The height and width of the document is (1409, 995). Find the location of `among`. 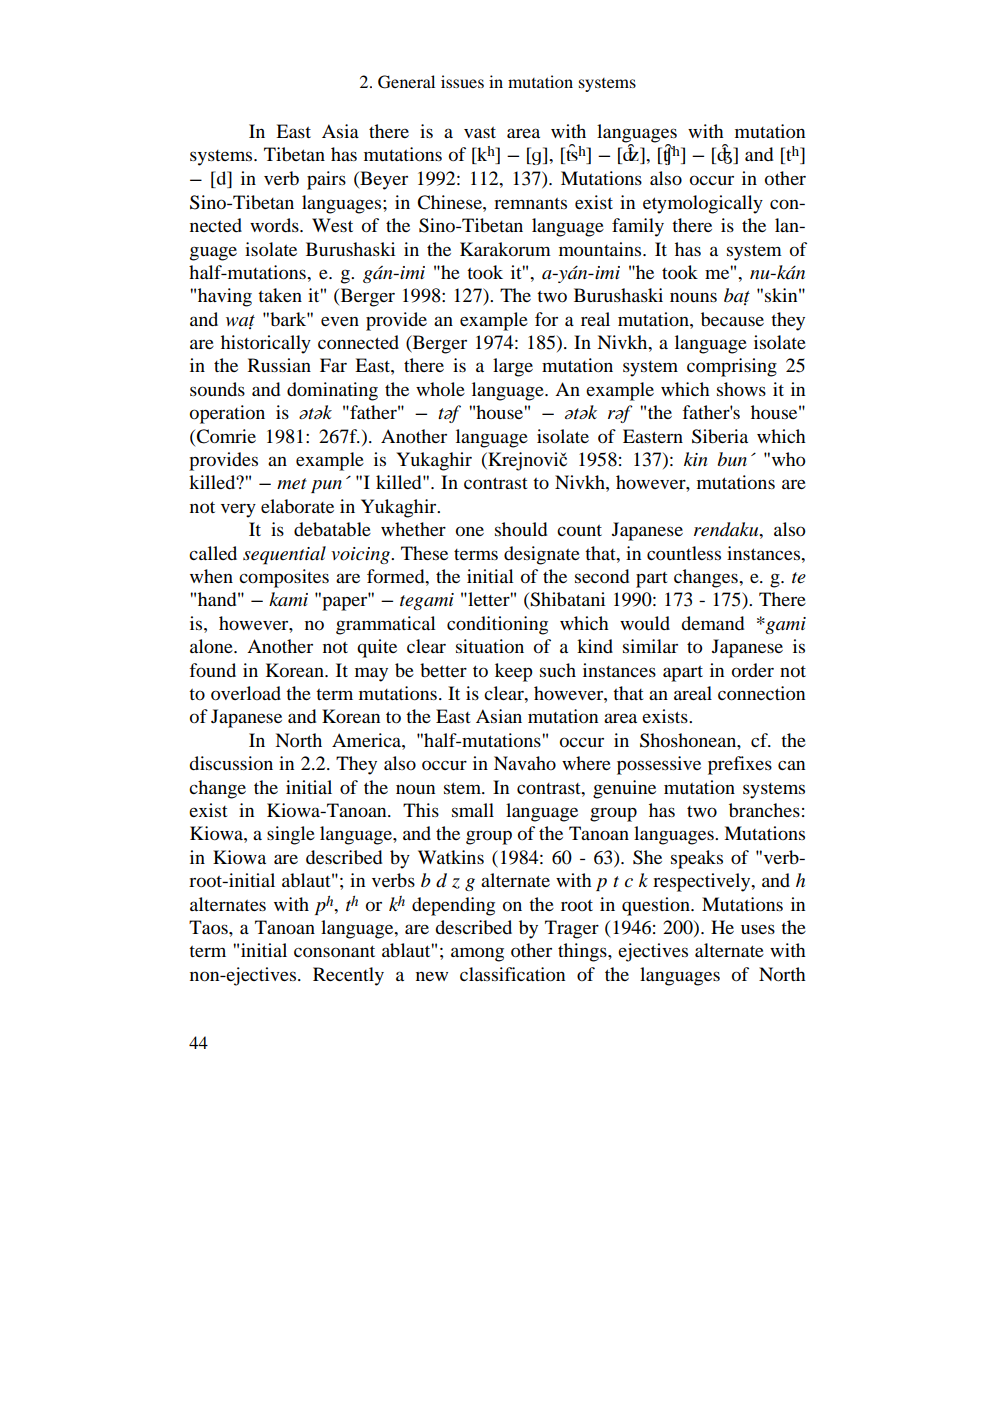

among is located at coordinates (477, 954).
